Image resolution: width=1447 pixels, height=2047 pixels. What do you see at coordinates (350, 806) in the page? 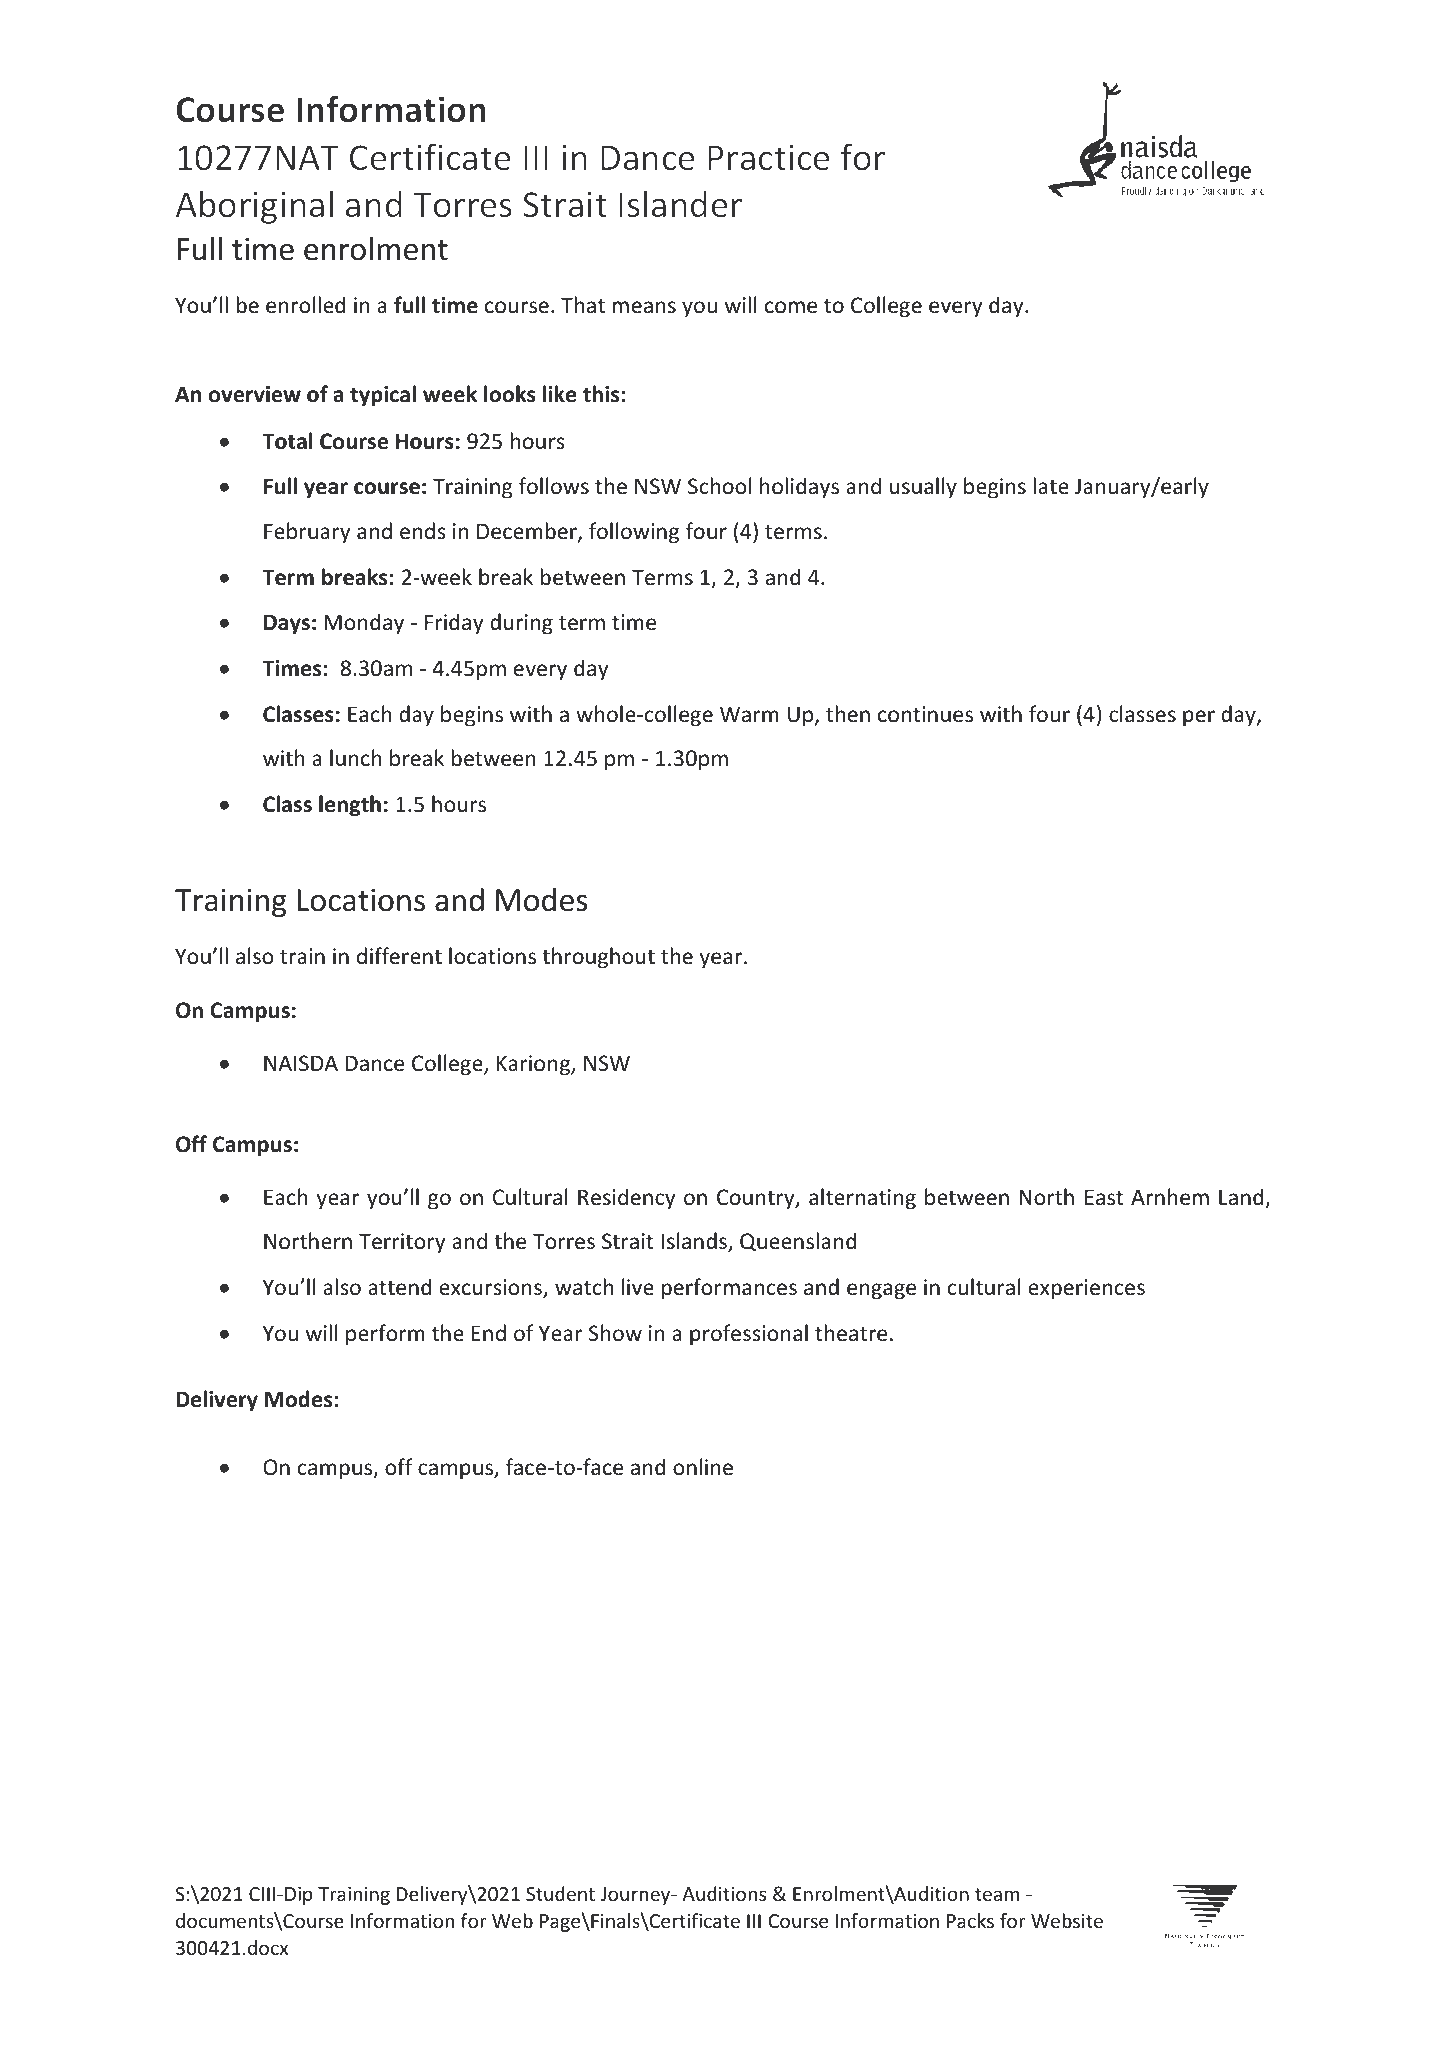
I see `length` at bounding box center [350, 806].
